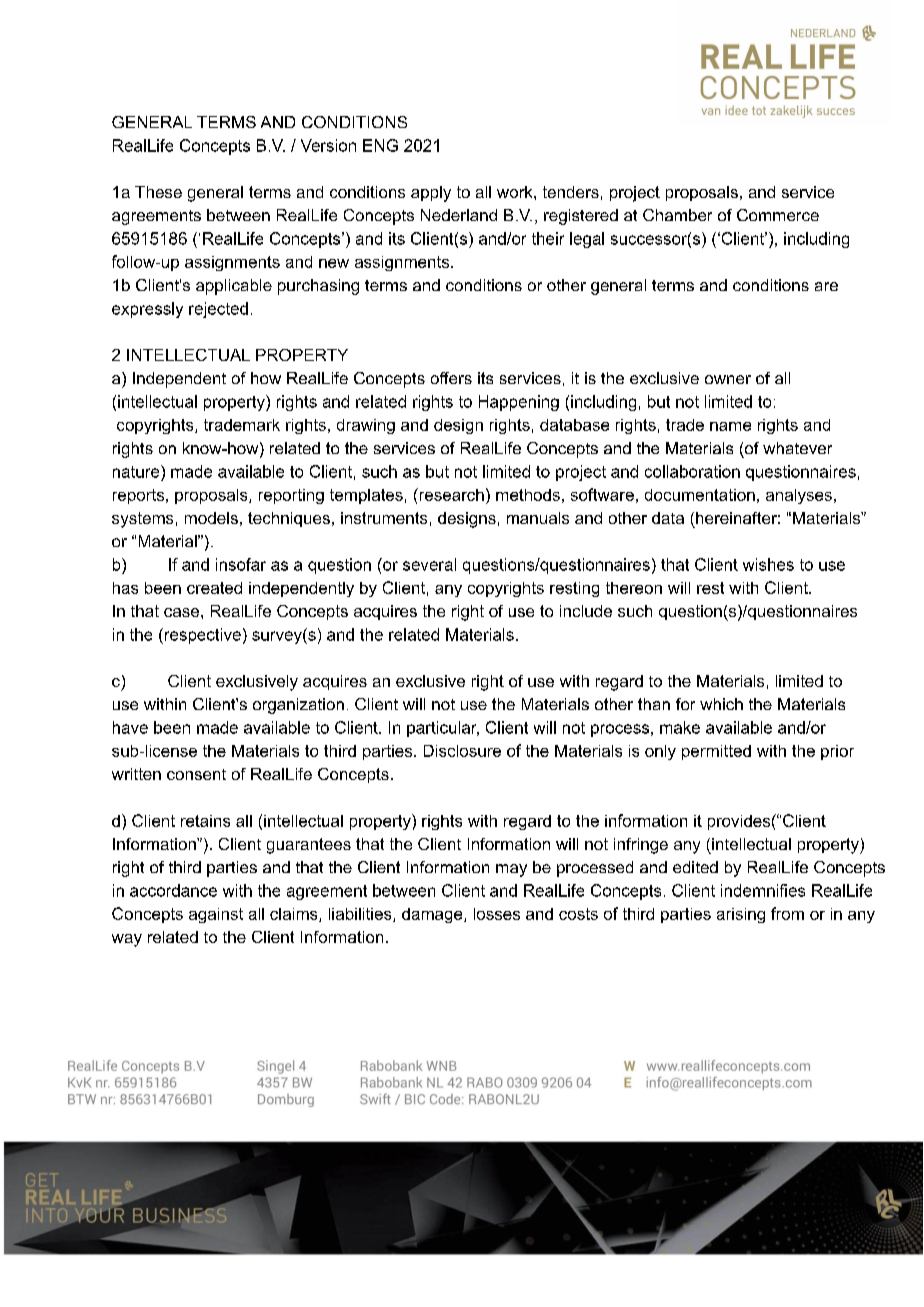 Image resolution: width=924 pixels, height=1307 pixels. I want to click on which, so click(721, 704).
